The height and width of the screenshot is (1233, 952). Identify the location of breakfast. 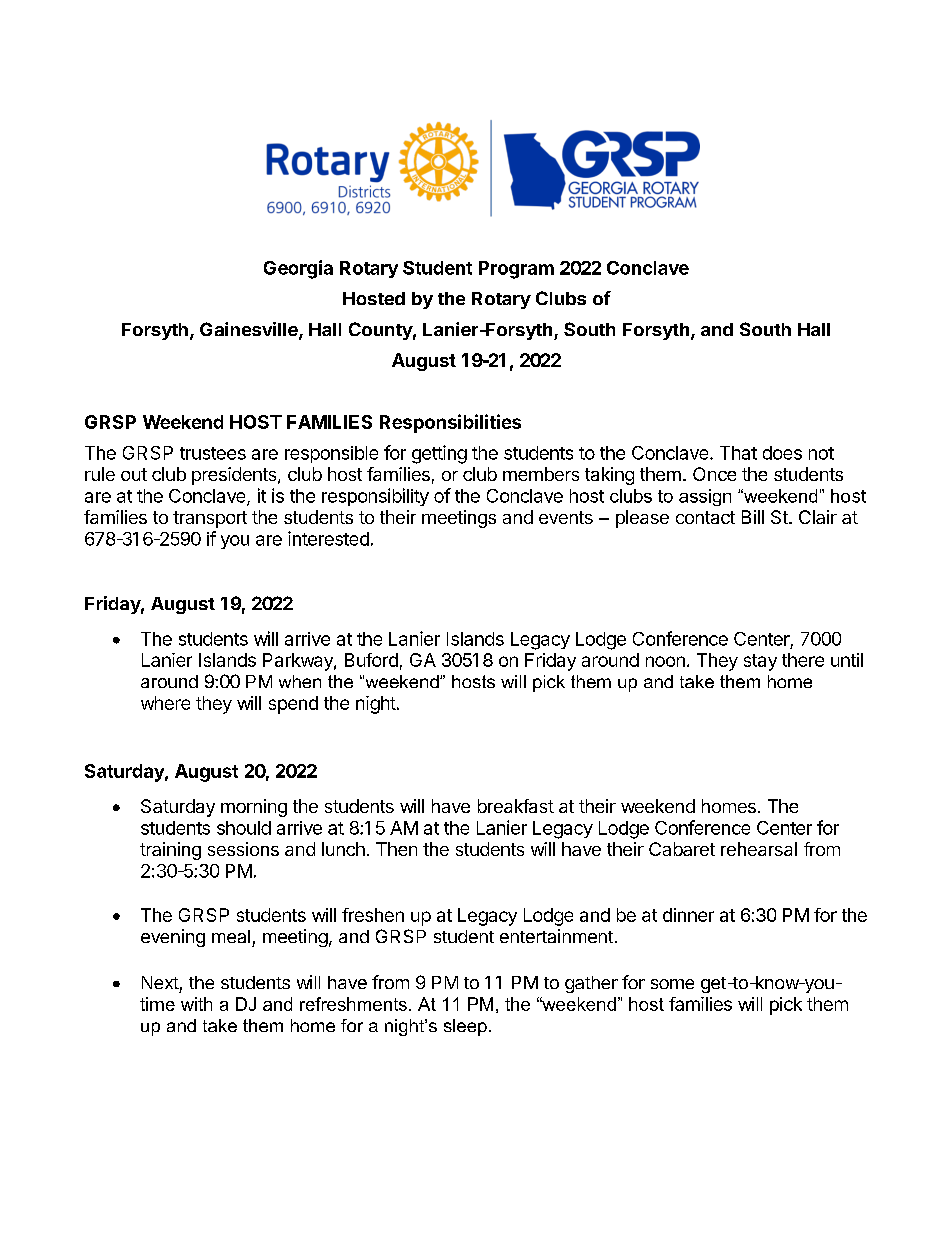
(516, 806).
